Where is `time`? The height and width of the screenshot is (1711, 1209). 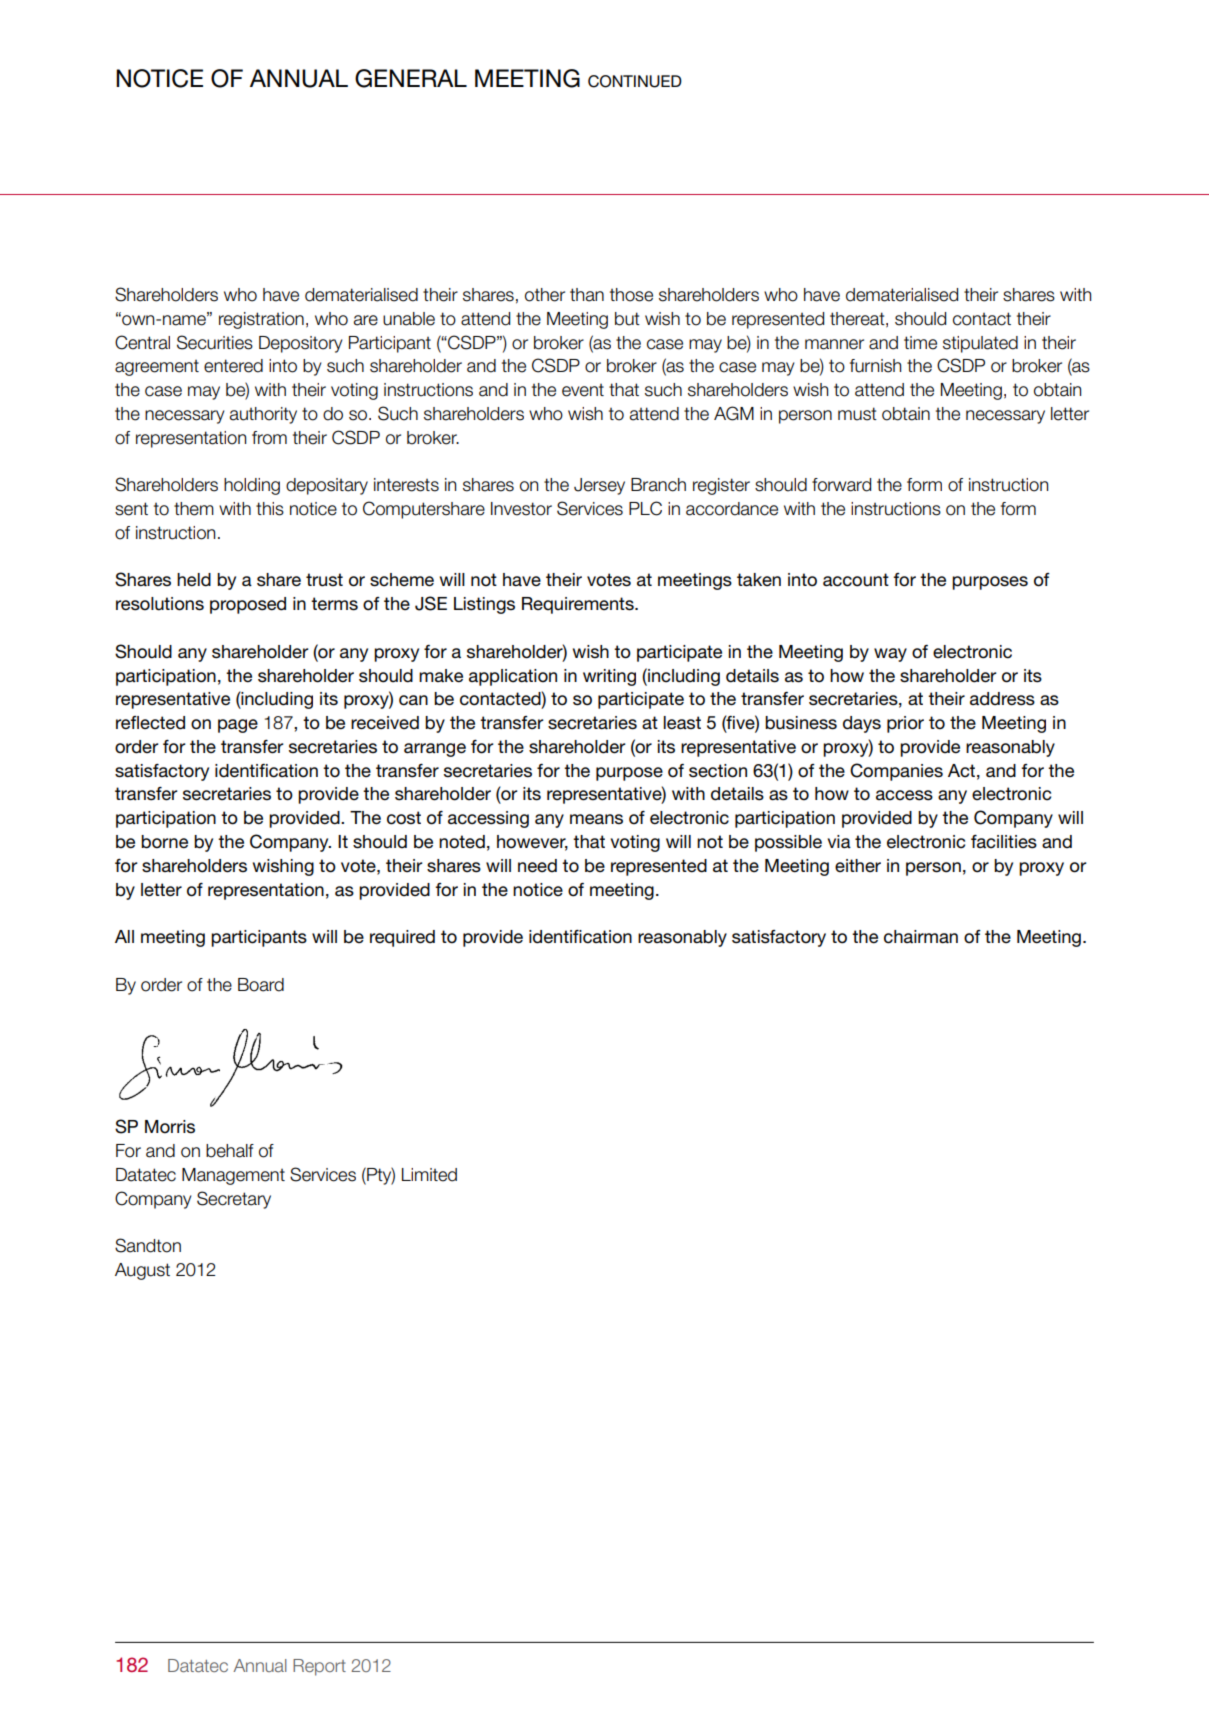
time is located at coordinates (920, 343).
